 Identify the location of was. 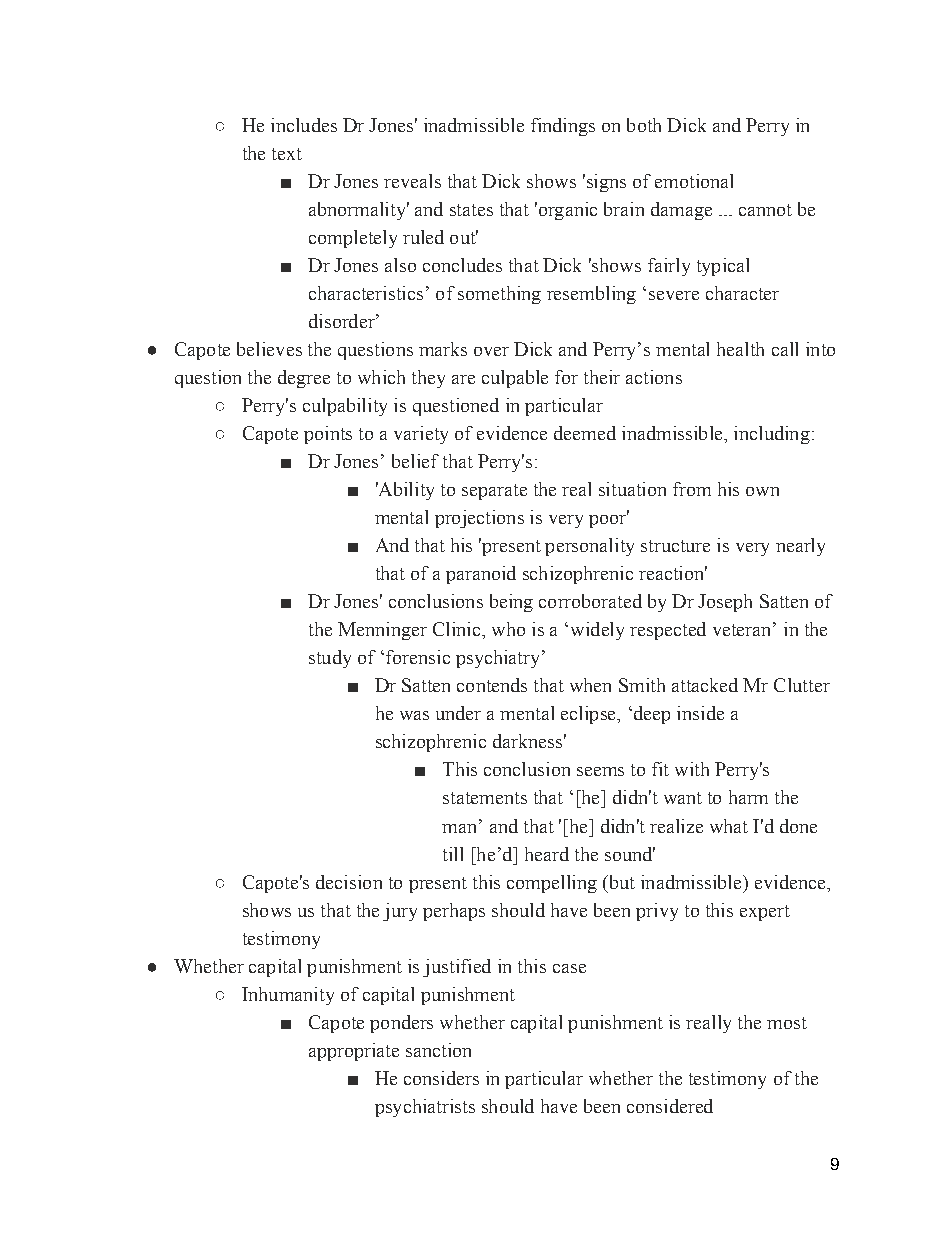
(414, 715).
